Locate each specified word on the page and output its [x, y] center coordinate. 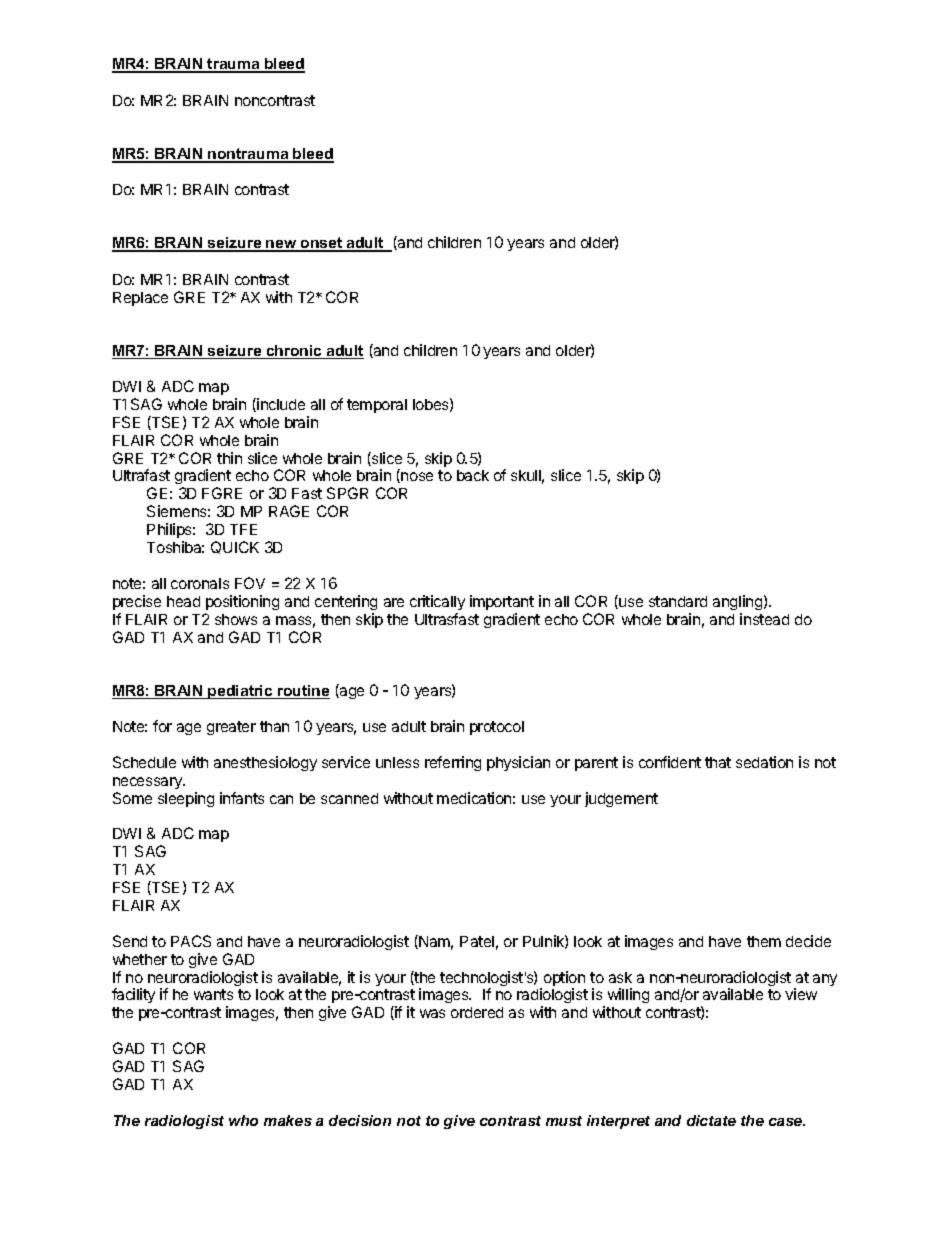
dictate [711, 1120]
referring [453, 763]
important [502, 602]
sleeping [186, 799]
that [718, 762]
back [473, 475]
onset [322, 244]
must [564, 1121]
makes [288, 1120]
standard [678, 601]
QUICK [235, 547]
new [281, 245]
